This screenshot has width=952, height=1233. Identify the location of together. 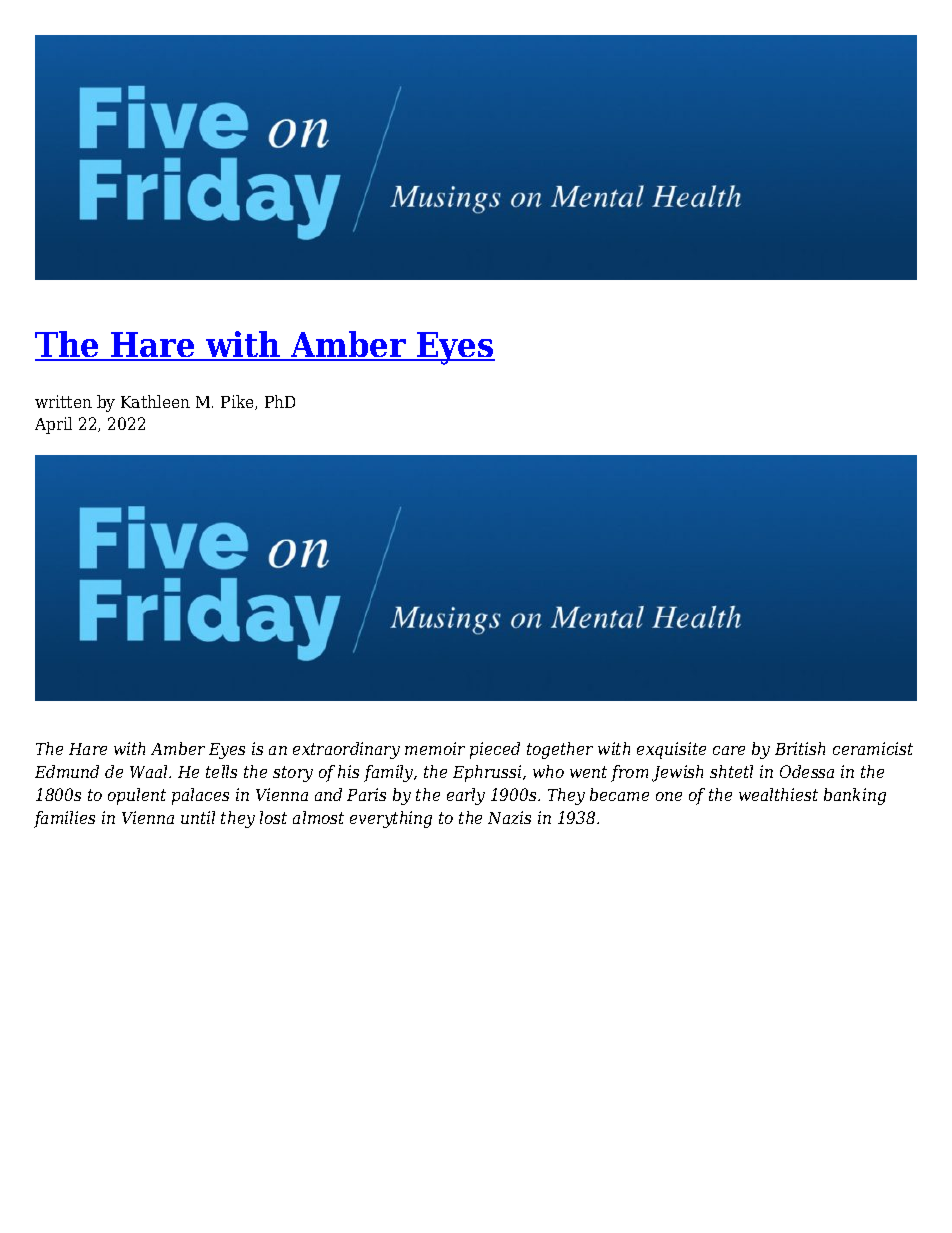
(560, 750).
